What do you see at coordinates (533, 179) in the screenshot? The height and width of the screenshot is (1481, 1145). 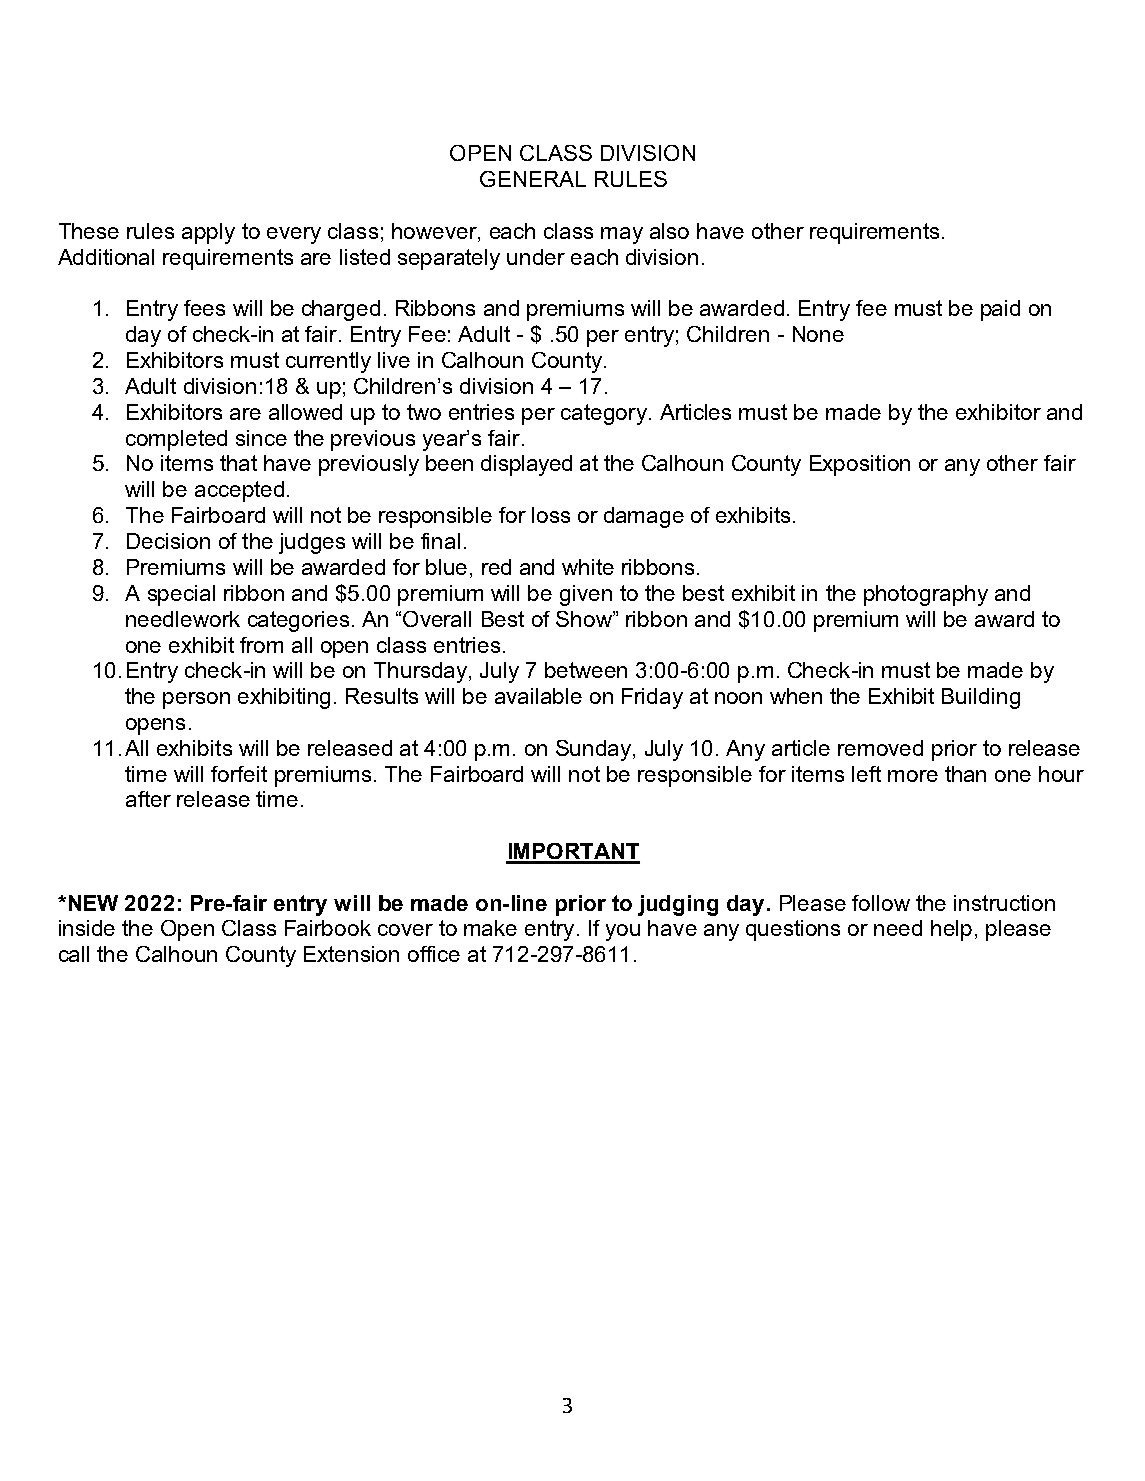 I see `GENERAL` at bounding box center [533, 179].
